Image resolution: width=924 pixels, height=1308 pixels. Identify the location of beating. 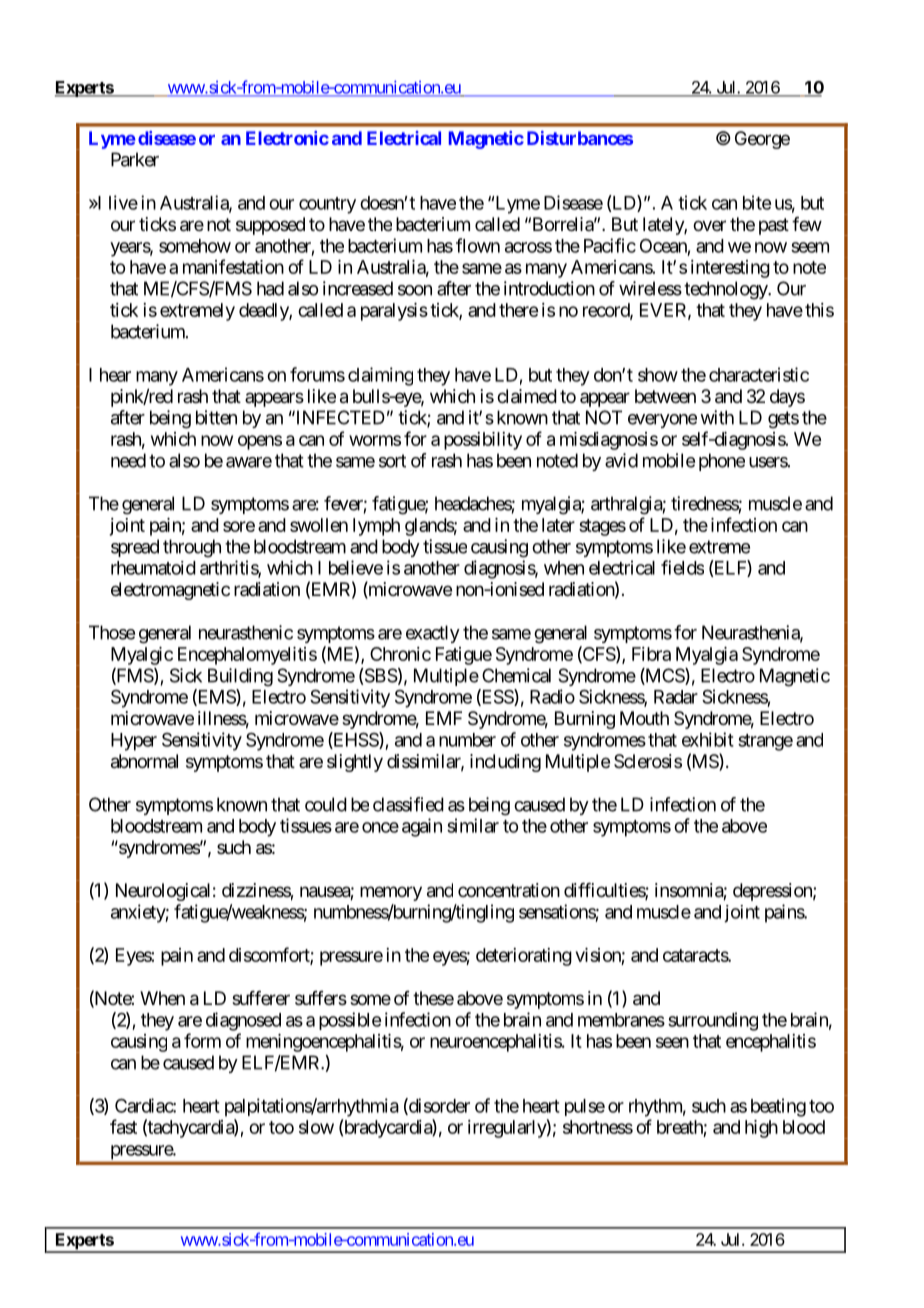
(778, 1107).
